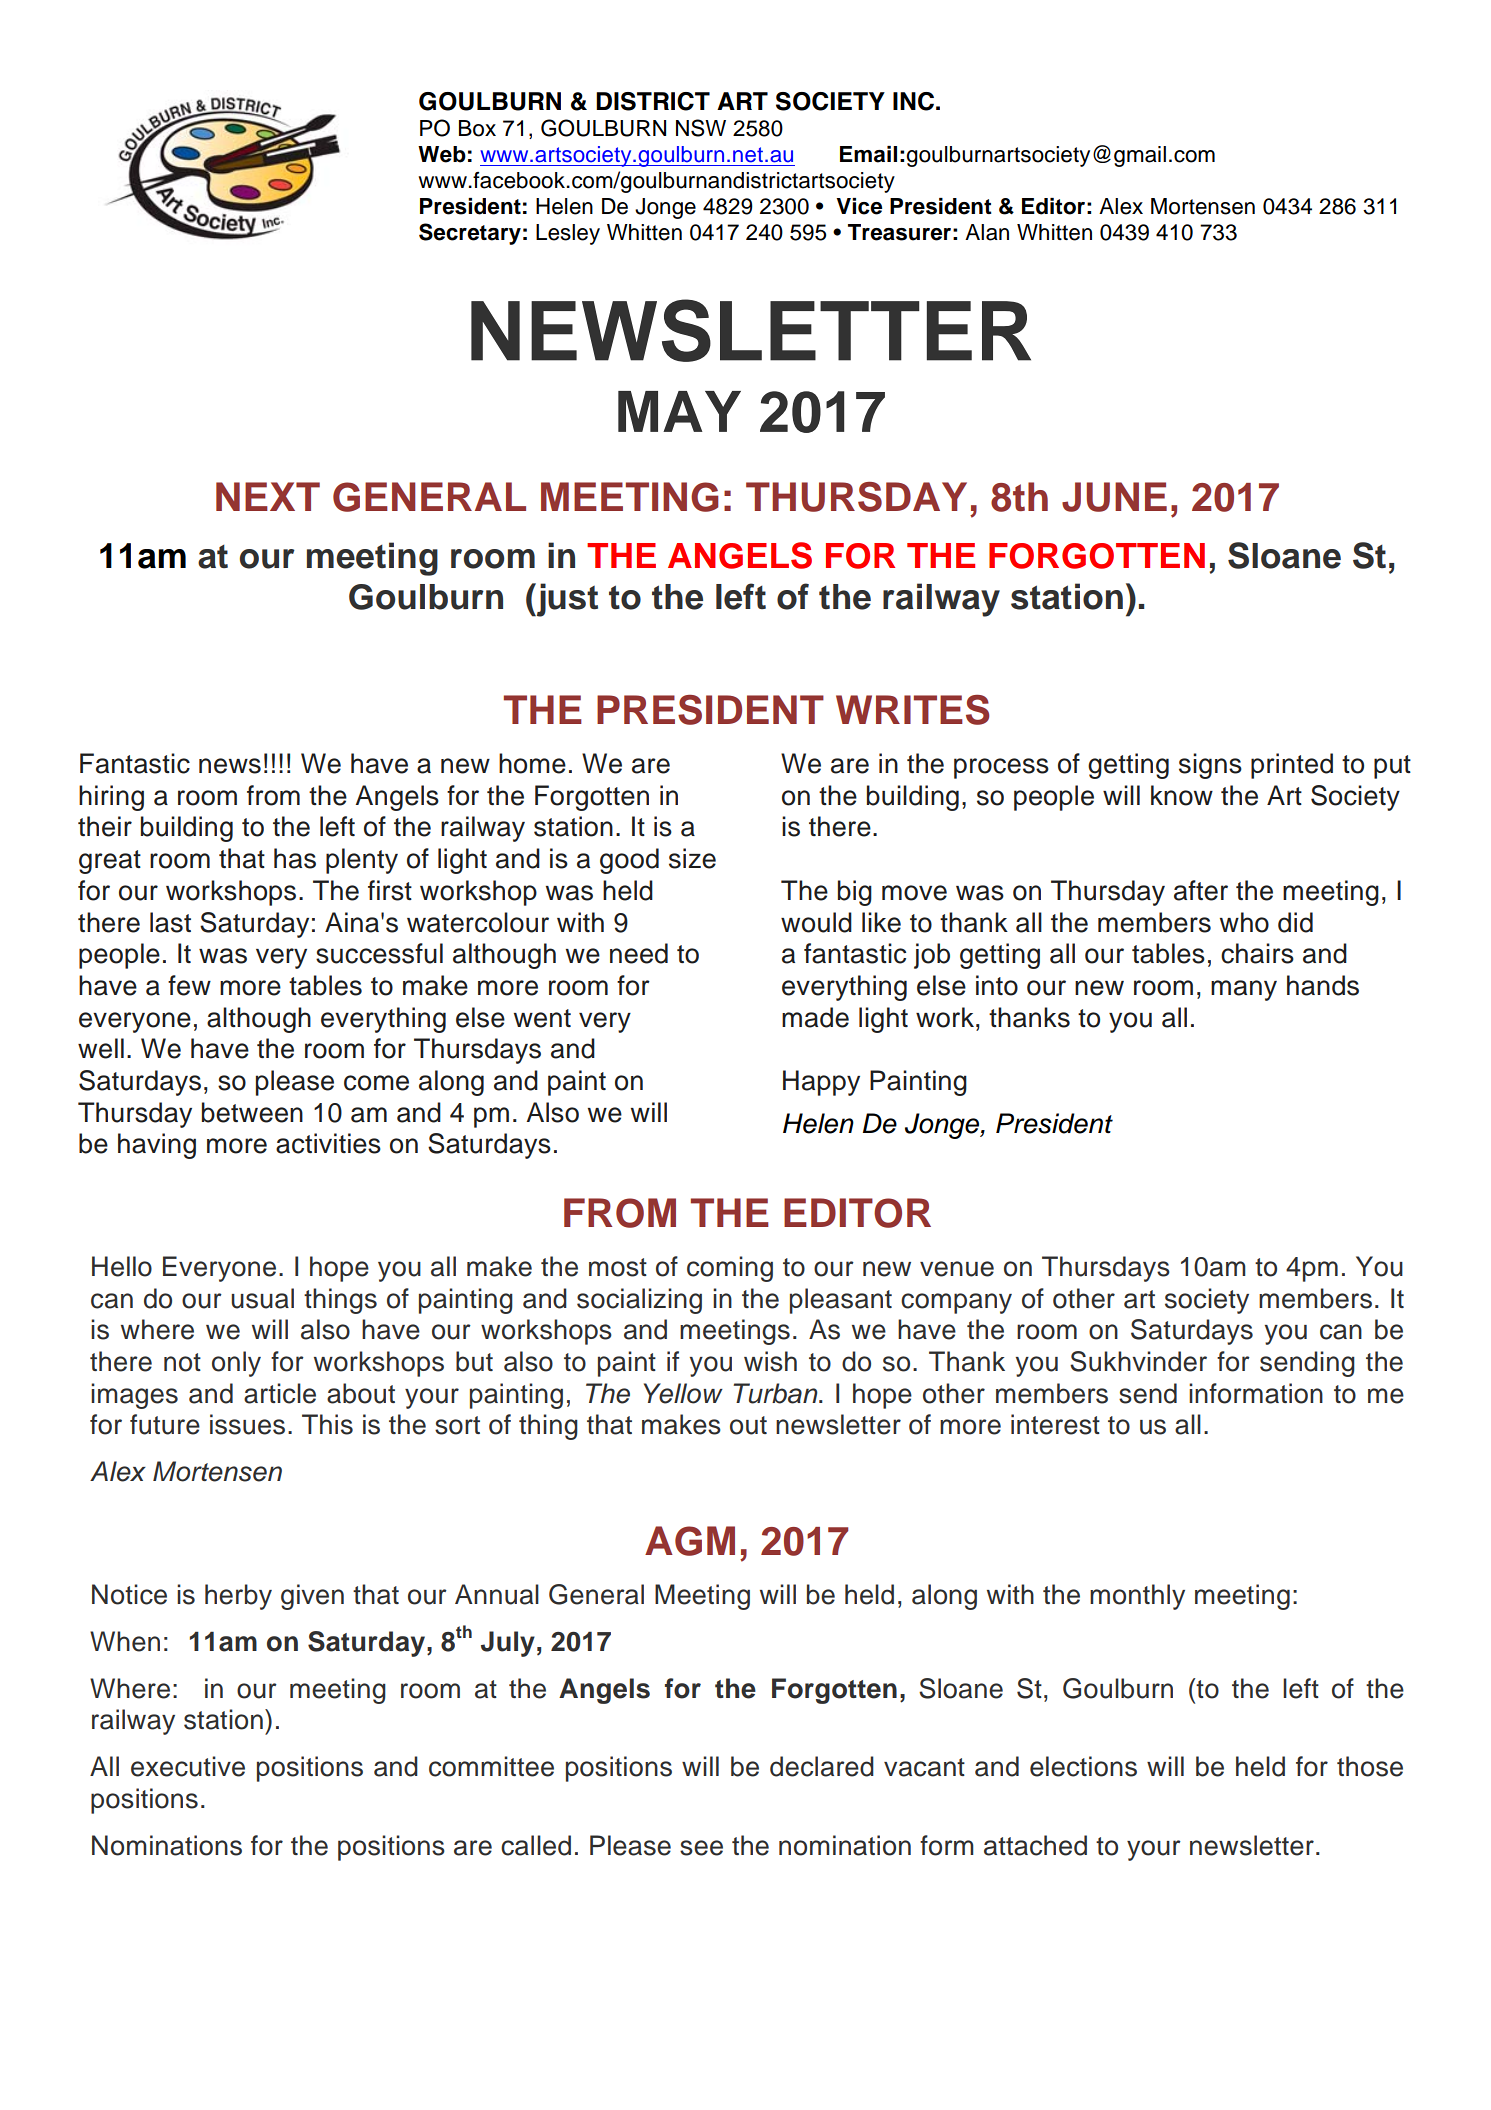  I want to click on JUNE, so click(1114, 497).
